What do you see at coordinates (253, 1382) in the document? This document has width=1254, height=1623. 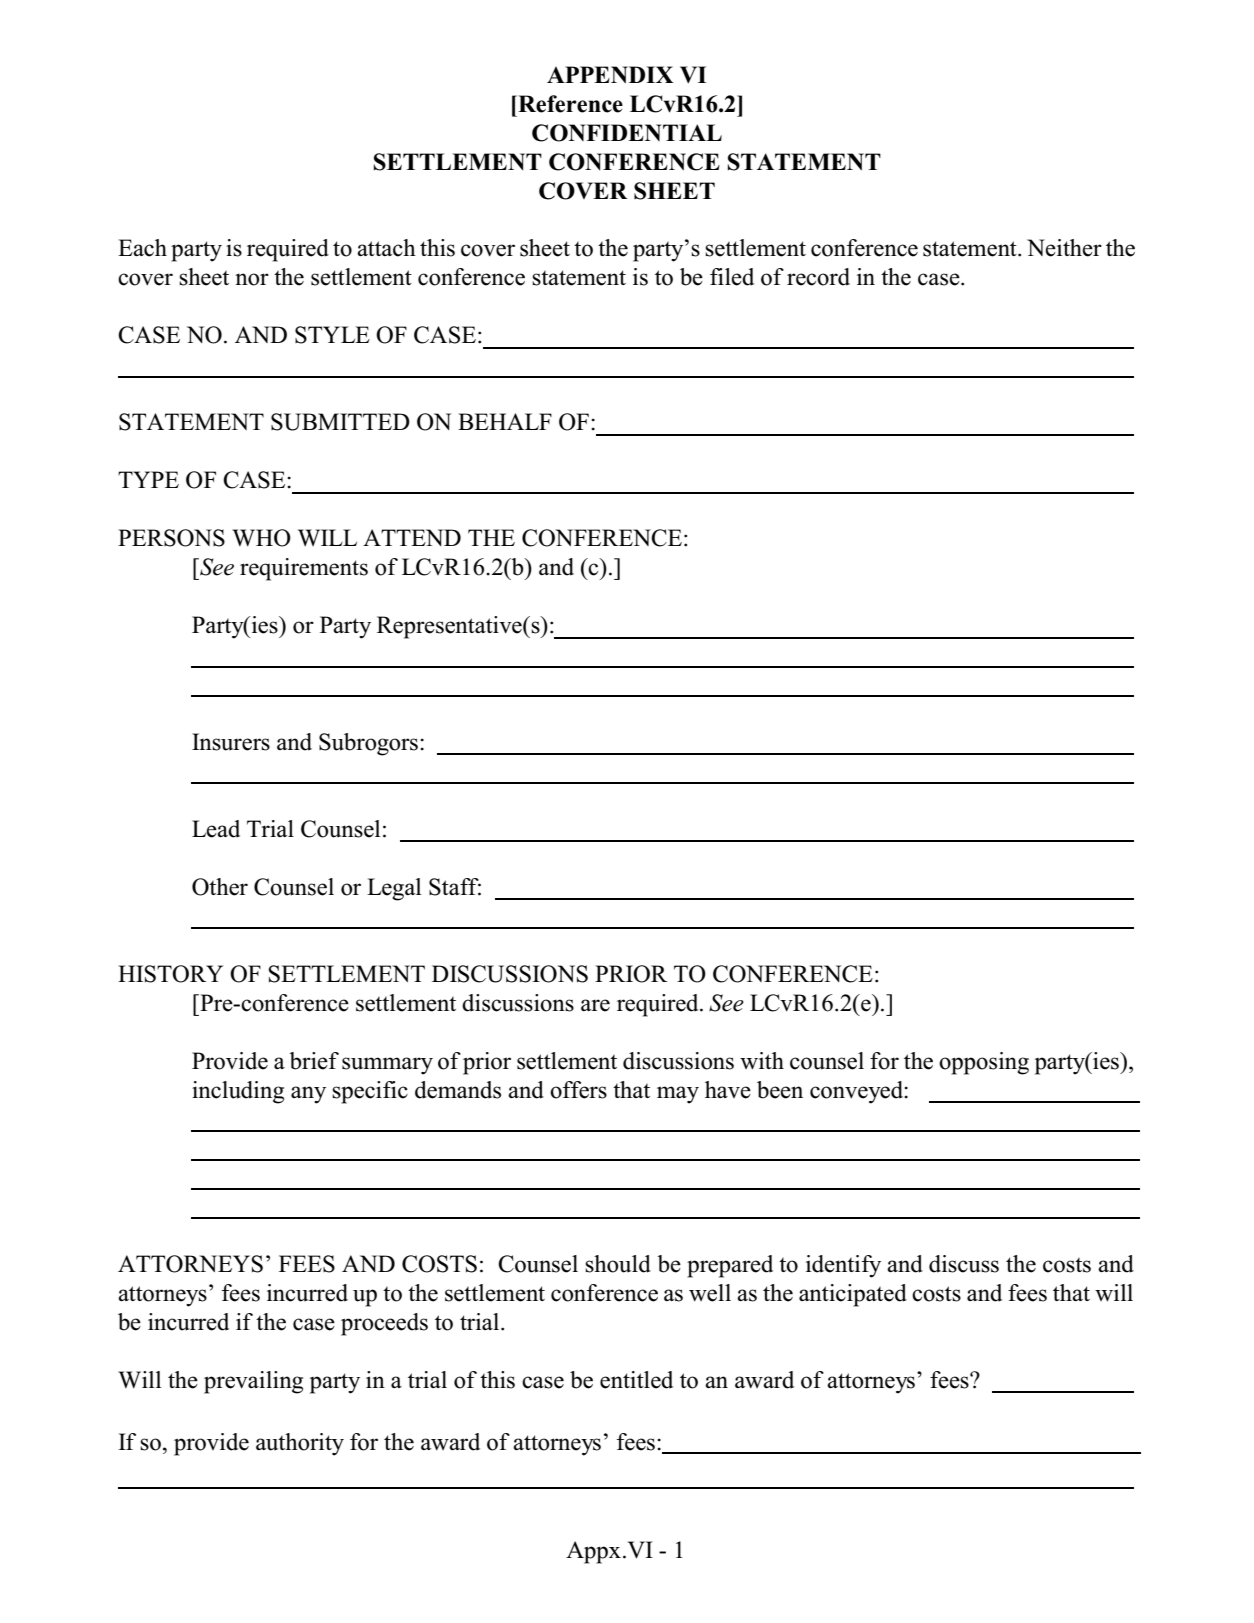 I see `prevailing` at bounding box center [253, 1382].
